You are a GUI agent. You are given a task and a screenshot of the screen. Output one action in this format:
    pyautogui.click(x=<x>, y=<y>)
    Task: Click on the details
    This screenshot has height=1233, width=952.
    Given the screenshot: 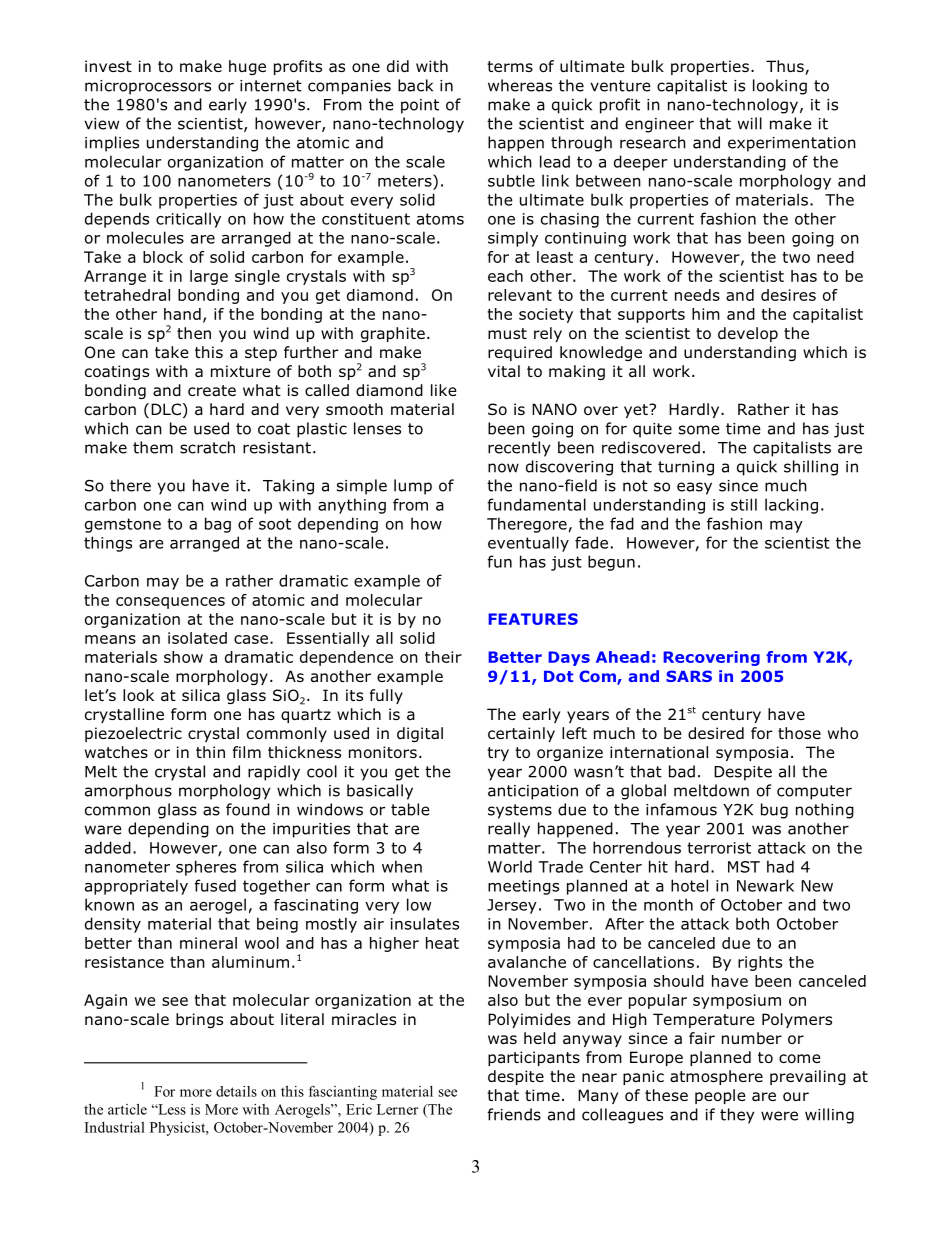 What is the action you would take?
    pyautogui.click(x=236, y=1091)
